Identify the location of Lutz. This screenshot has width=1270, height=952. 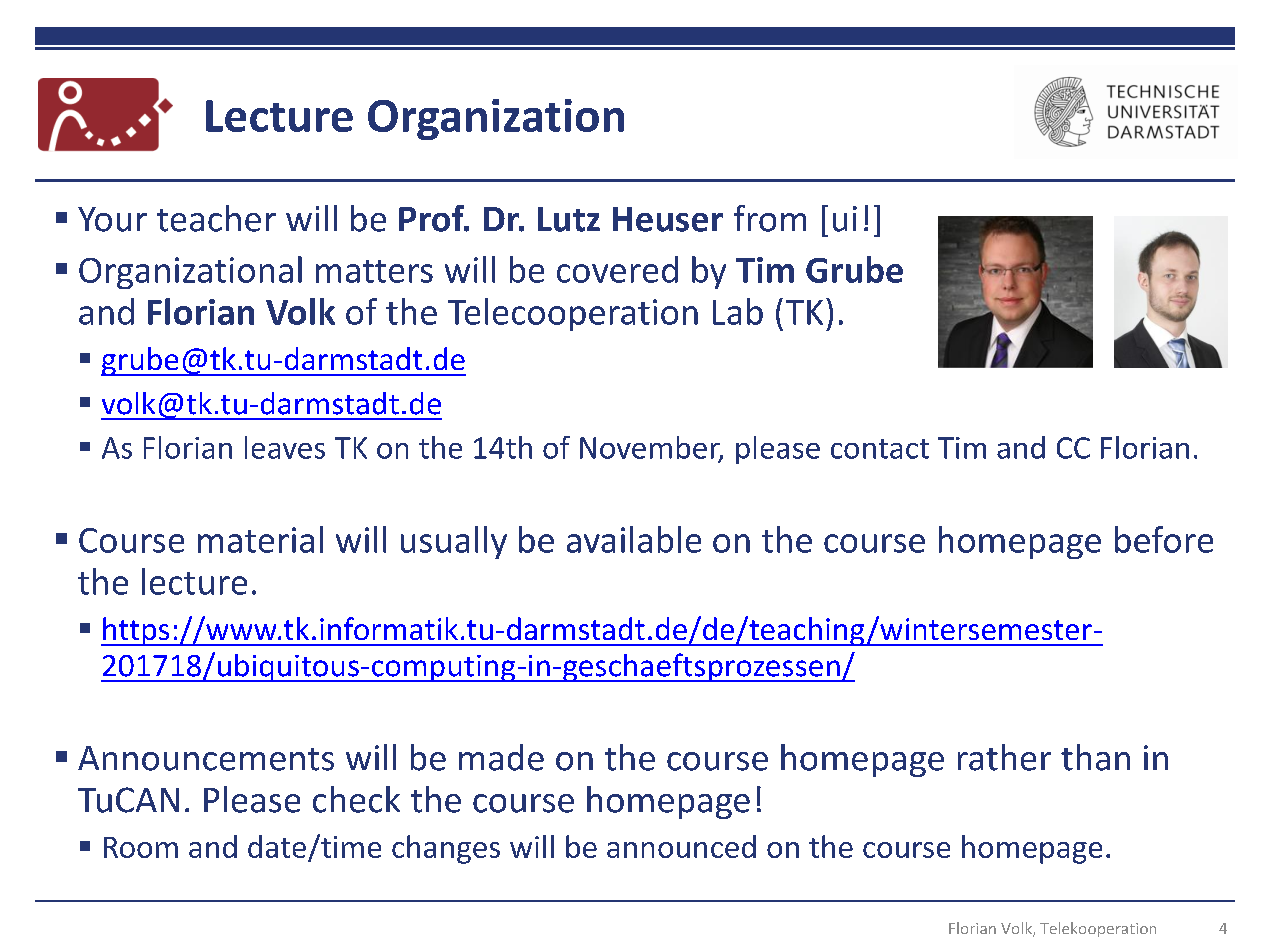
(569, 219).
